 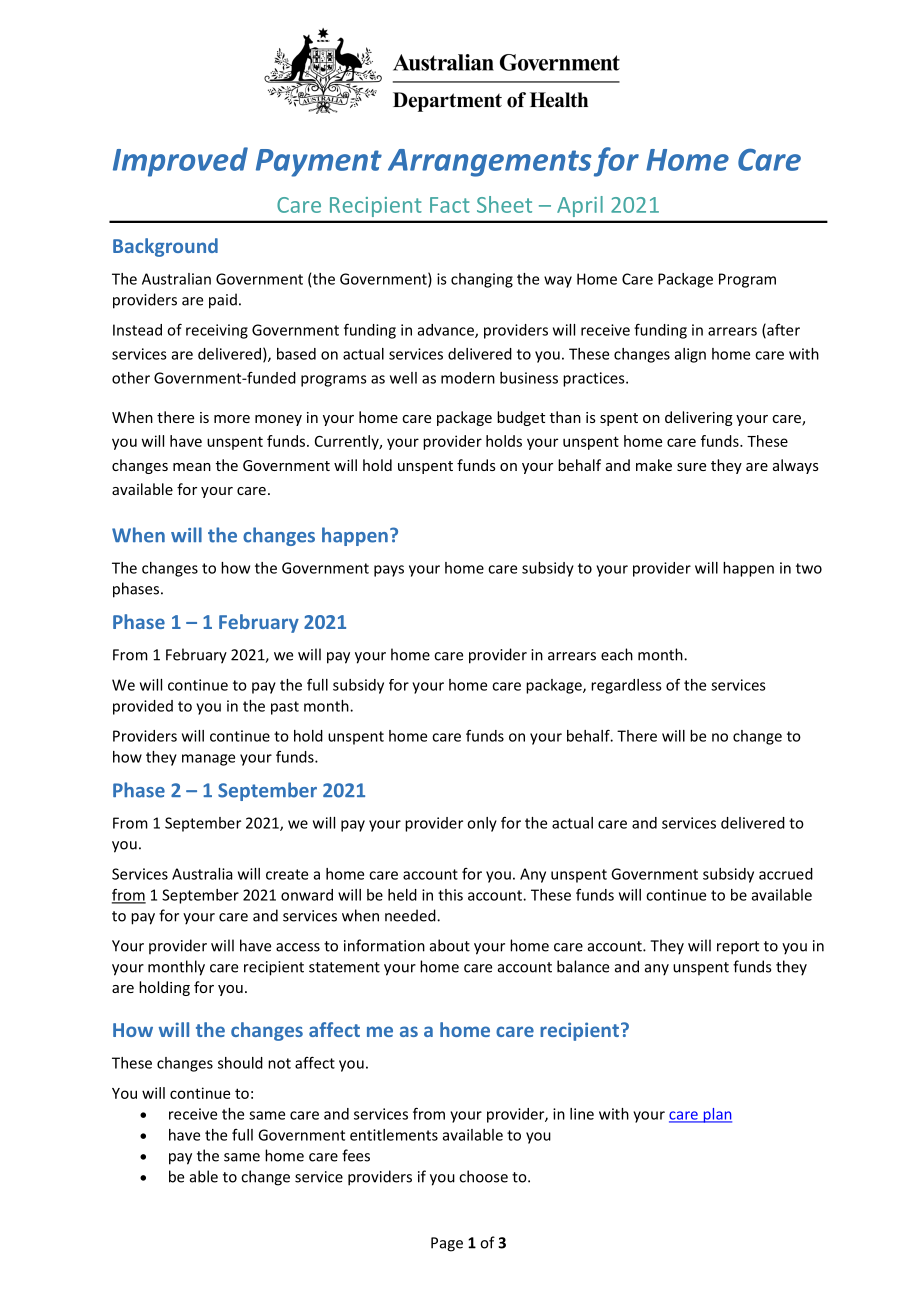 What do you see at coordinates (356, 1155) in the document?
I see `fees` at bounding box center [356, 1155].
